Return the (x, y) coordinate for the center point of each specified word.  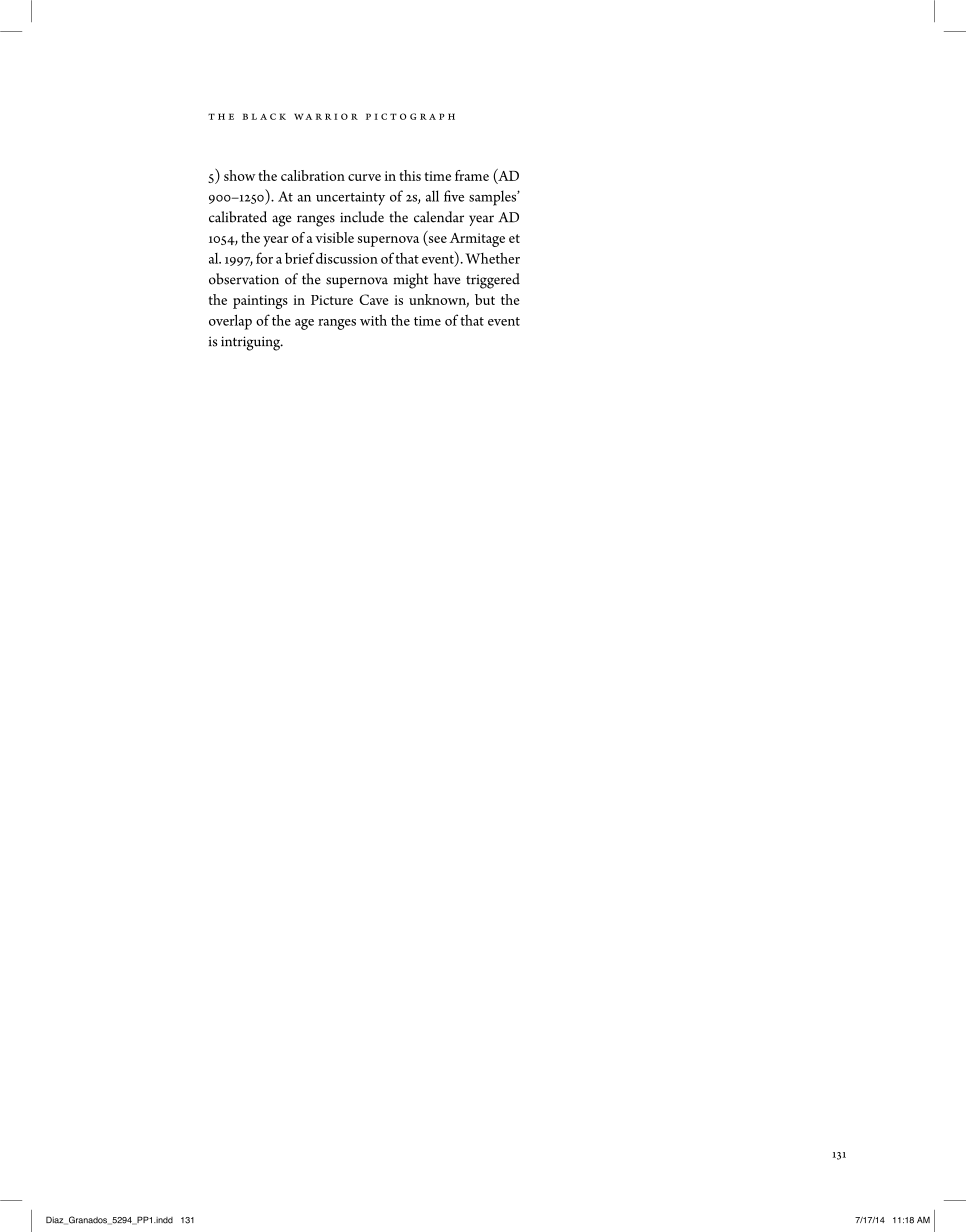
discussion (347, 258)
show (240, 175)
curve (364, 177)
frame (472, 175)
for (264, 258)
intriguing (252, 343)
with (373, 320)
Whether (492, 258)
